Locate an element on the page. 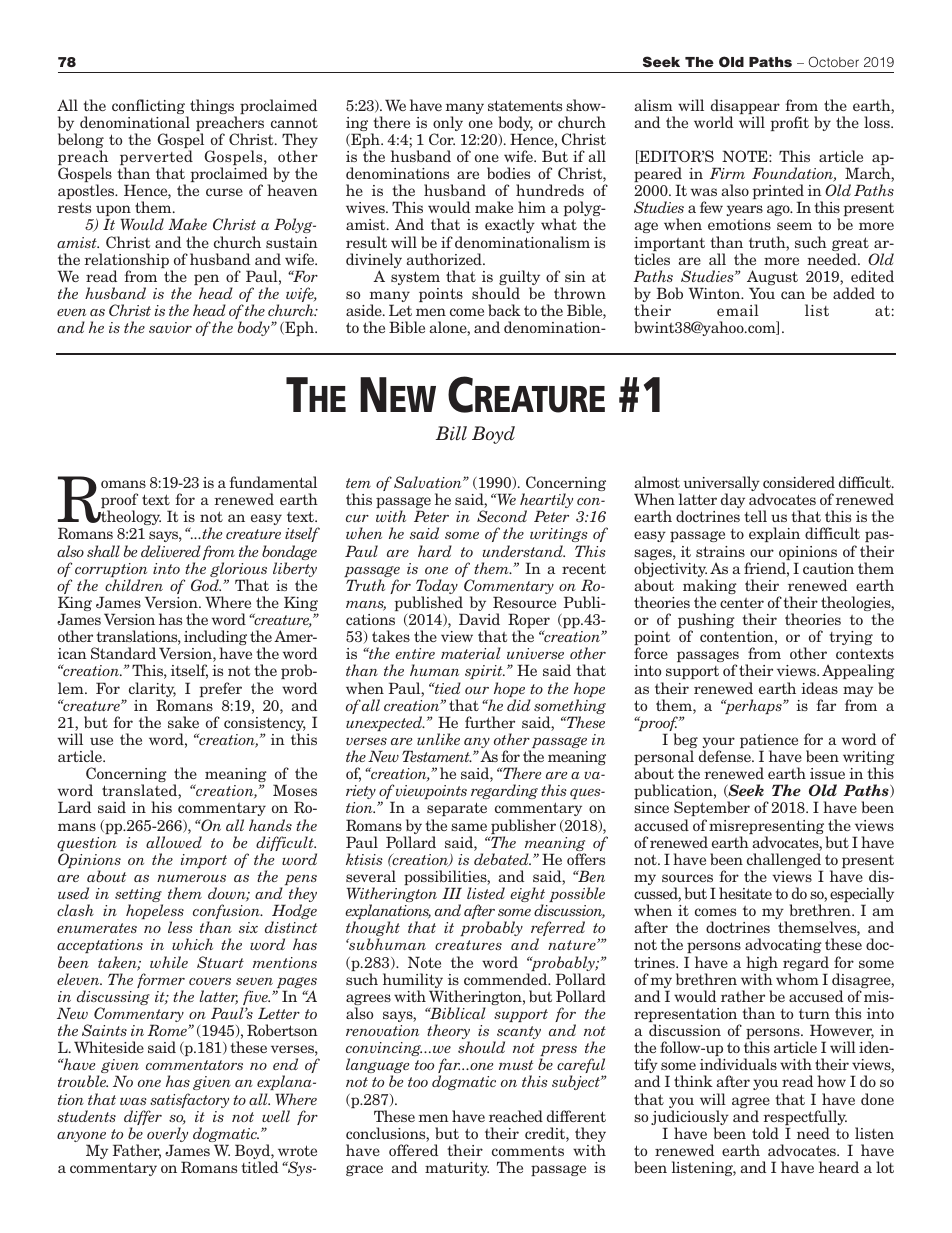  told is located at coordinates (765, 1133).
